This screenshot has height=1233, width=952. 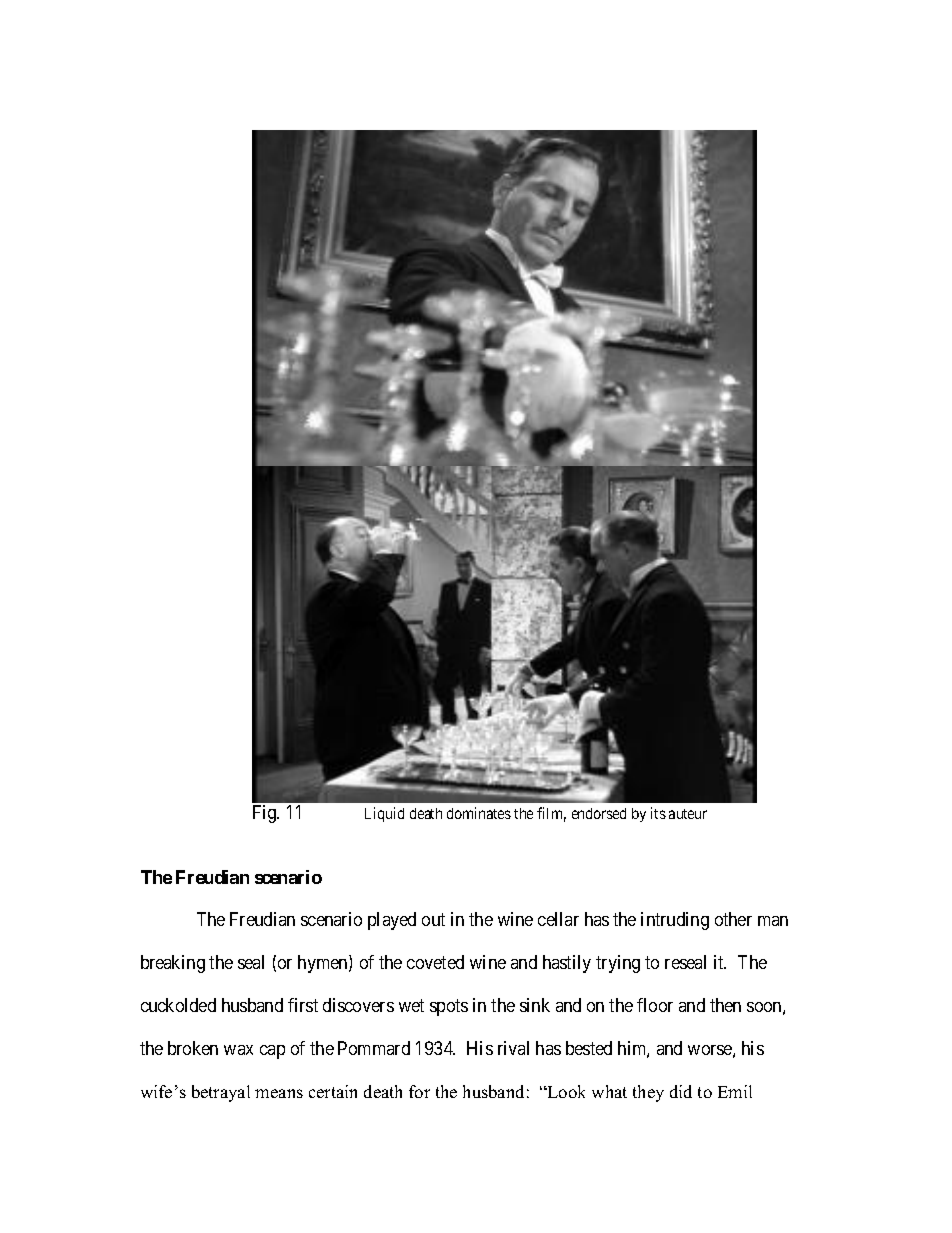 I want to click on other, so click(x=733, y=919).
